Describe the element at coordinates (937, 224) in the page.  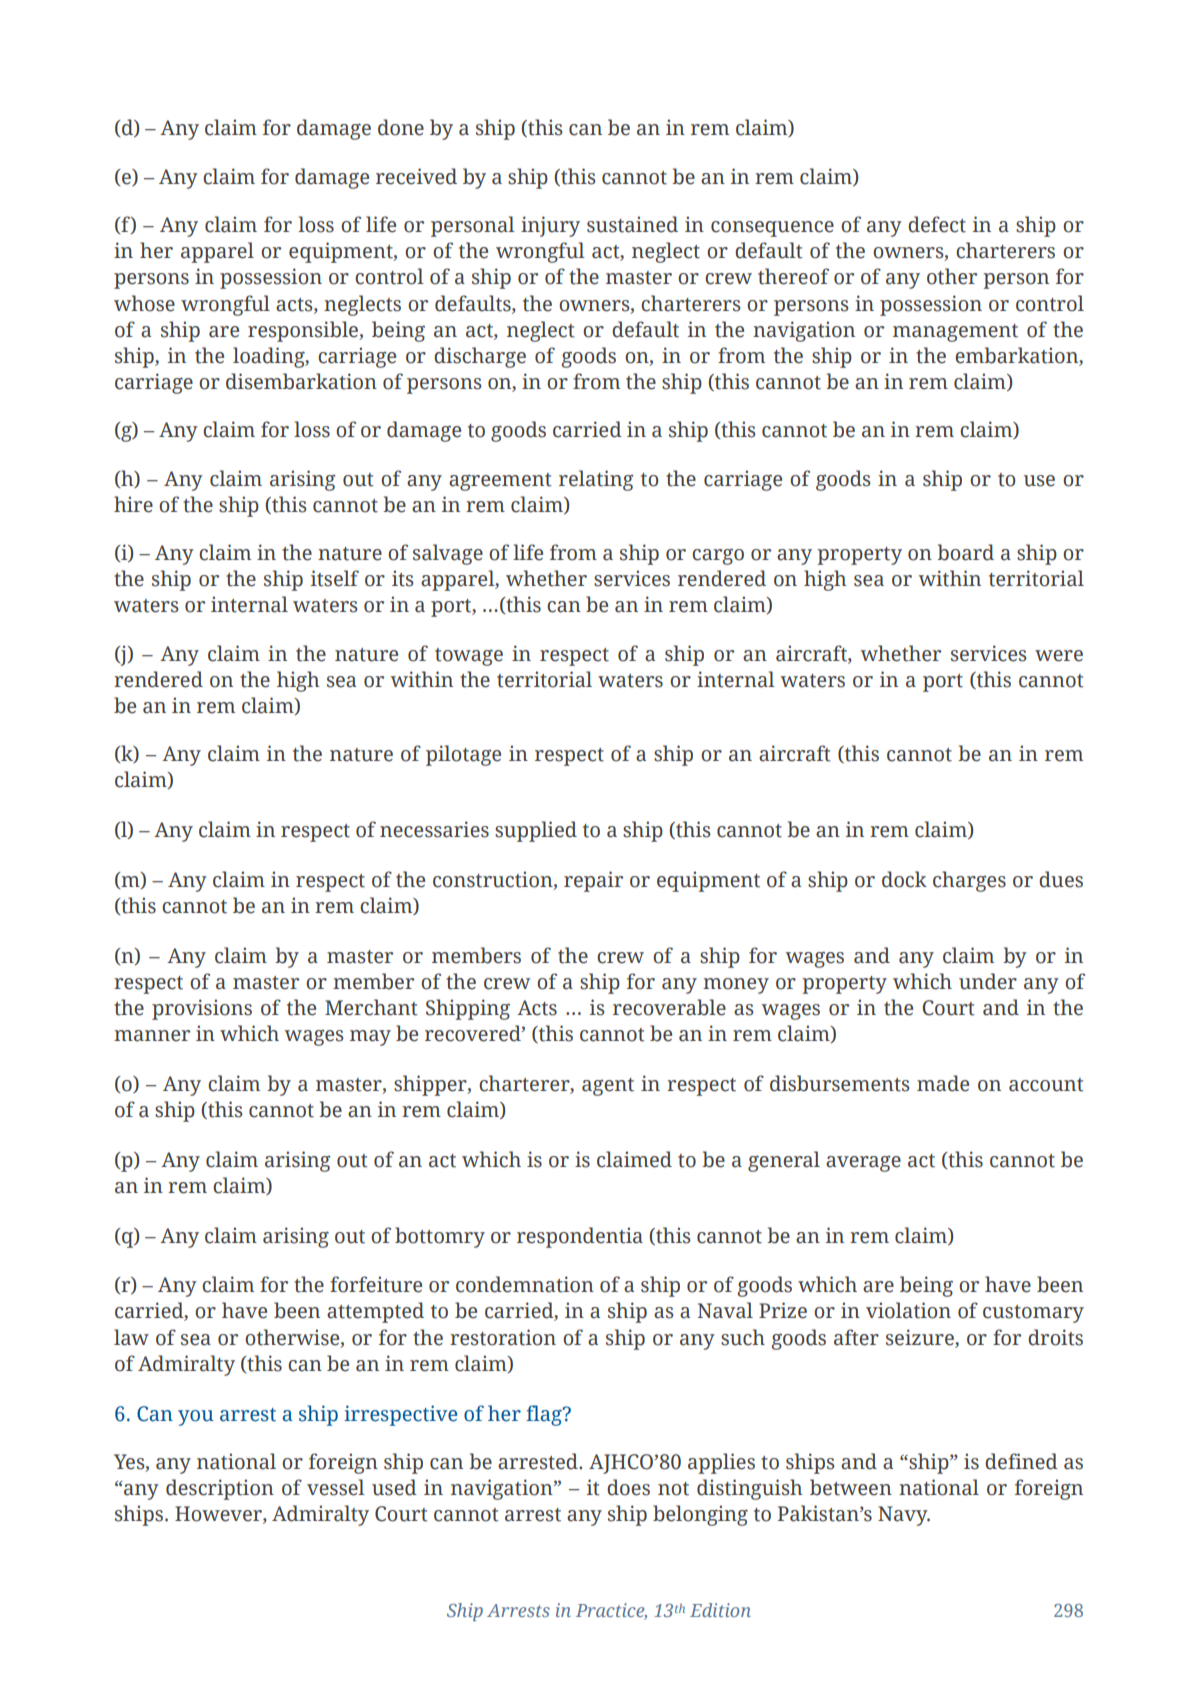
I see `defect` at that location.
